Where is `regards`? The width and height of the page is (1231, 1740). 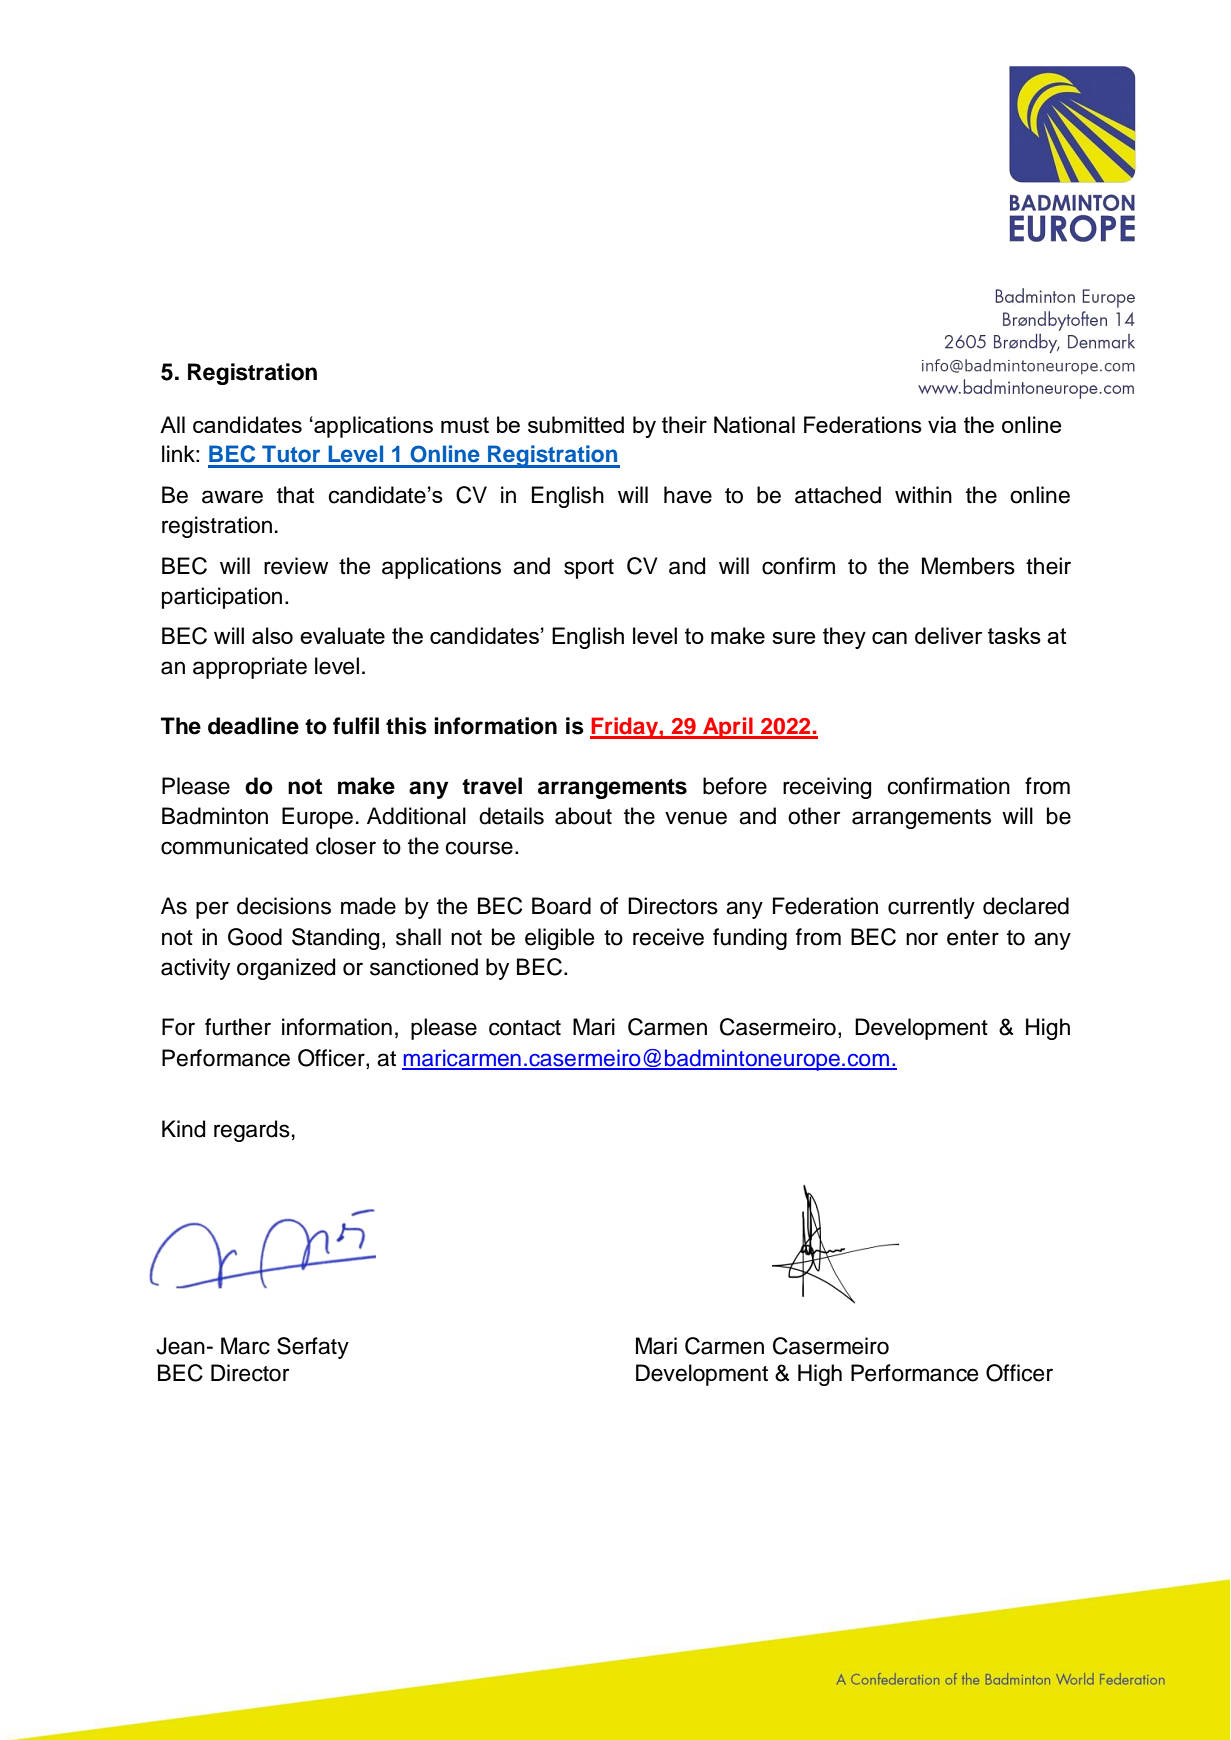
regards is located at coordinates (252, 1131).
